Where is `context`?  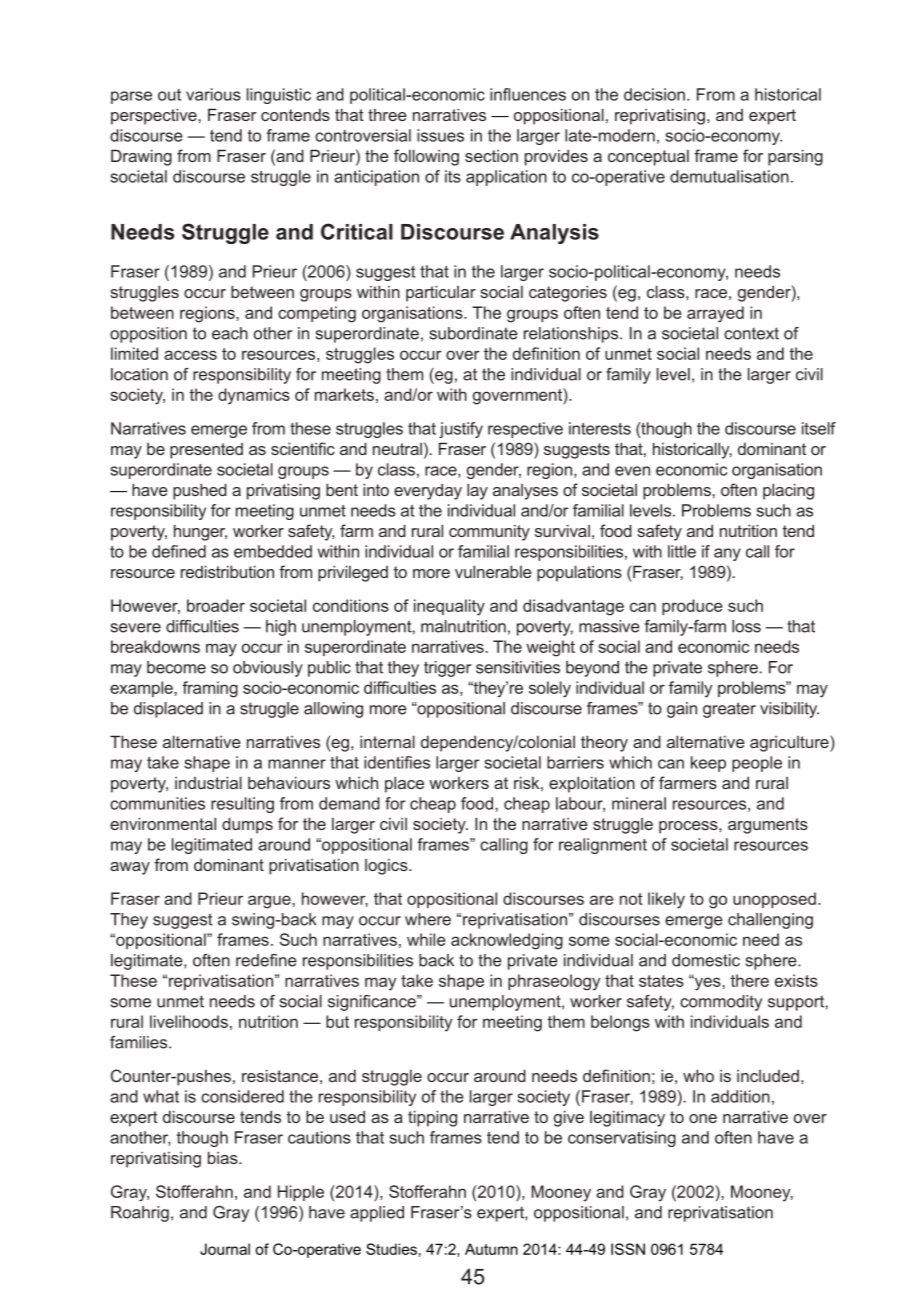
context is located at coordinates (751, 333).
